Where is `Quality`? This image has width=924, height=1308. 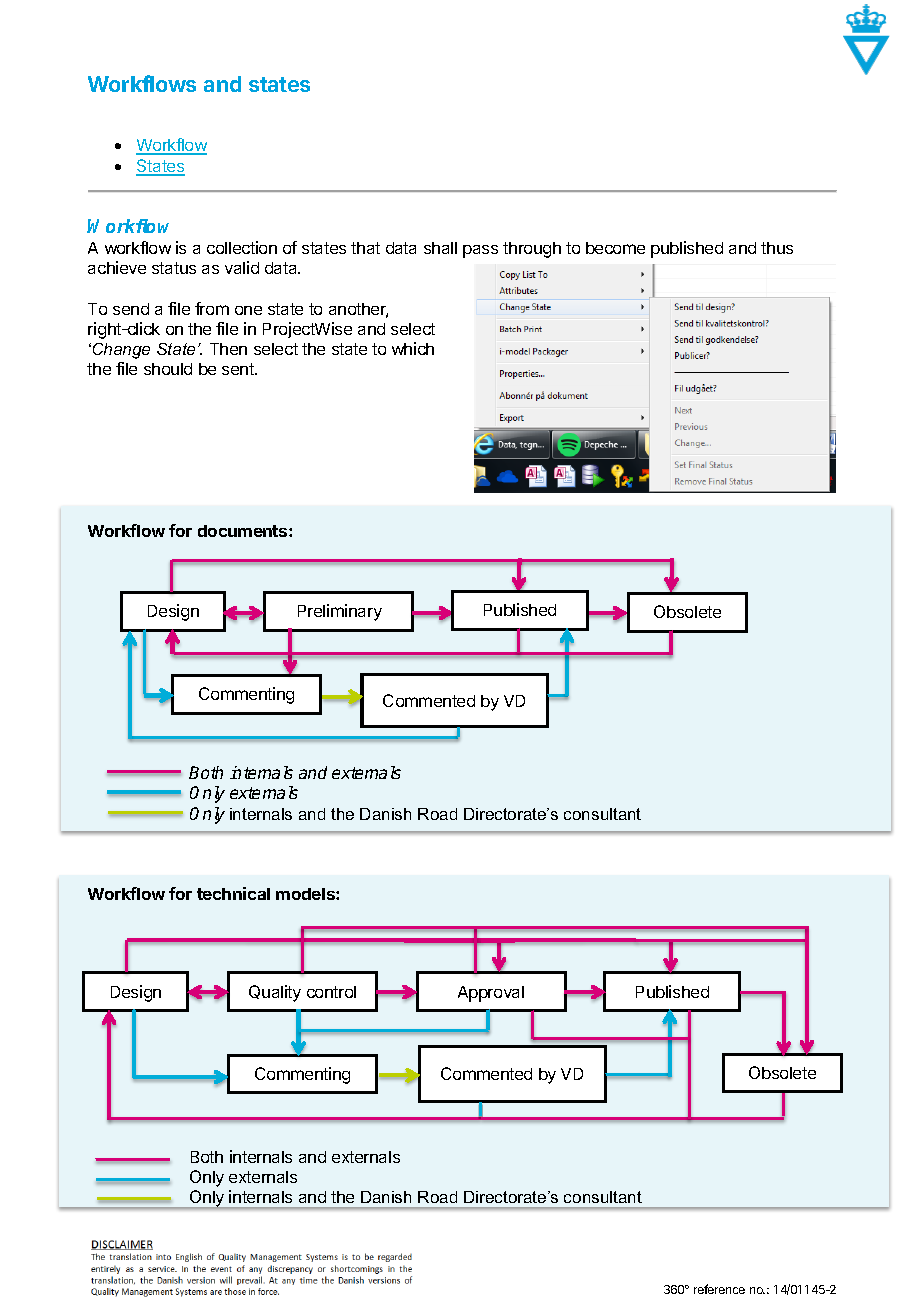 Quality is located at coordinates (275, 993).
